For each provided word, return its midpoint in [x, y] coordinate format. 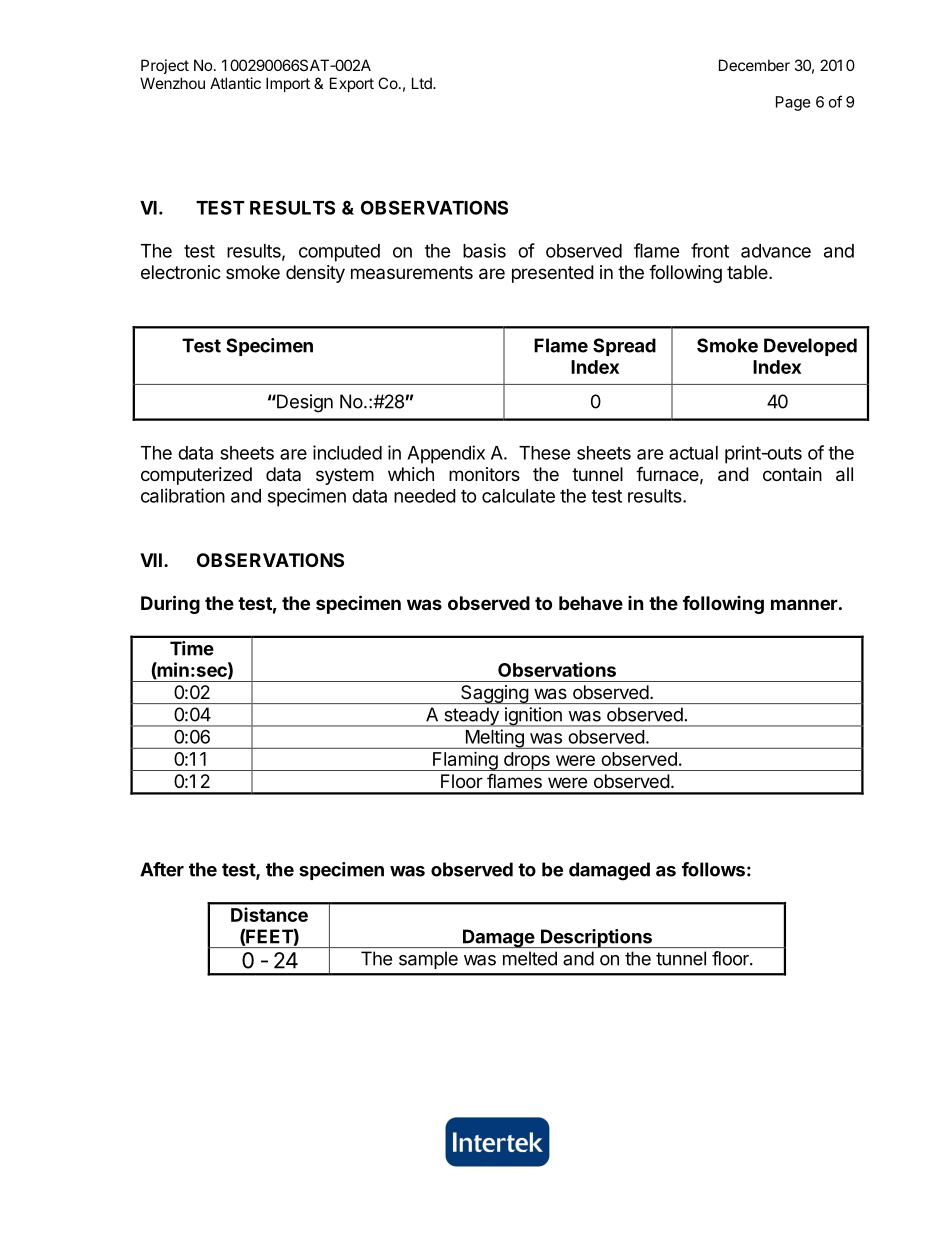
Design [304, 403]
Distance [269, 914]
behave [591, 603]
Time [192, 648]
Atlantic [235, 83]
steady [471, 717]
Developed [810, 347]
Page [793, 103]
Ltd [423, 83]
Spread [624, 347]
